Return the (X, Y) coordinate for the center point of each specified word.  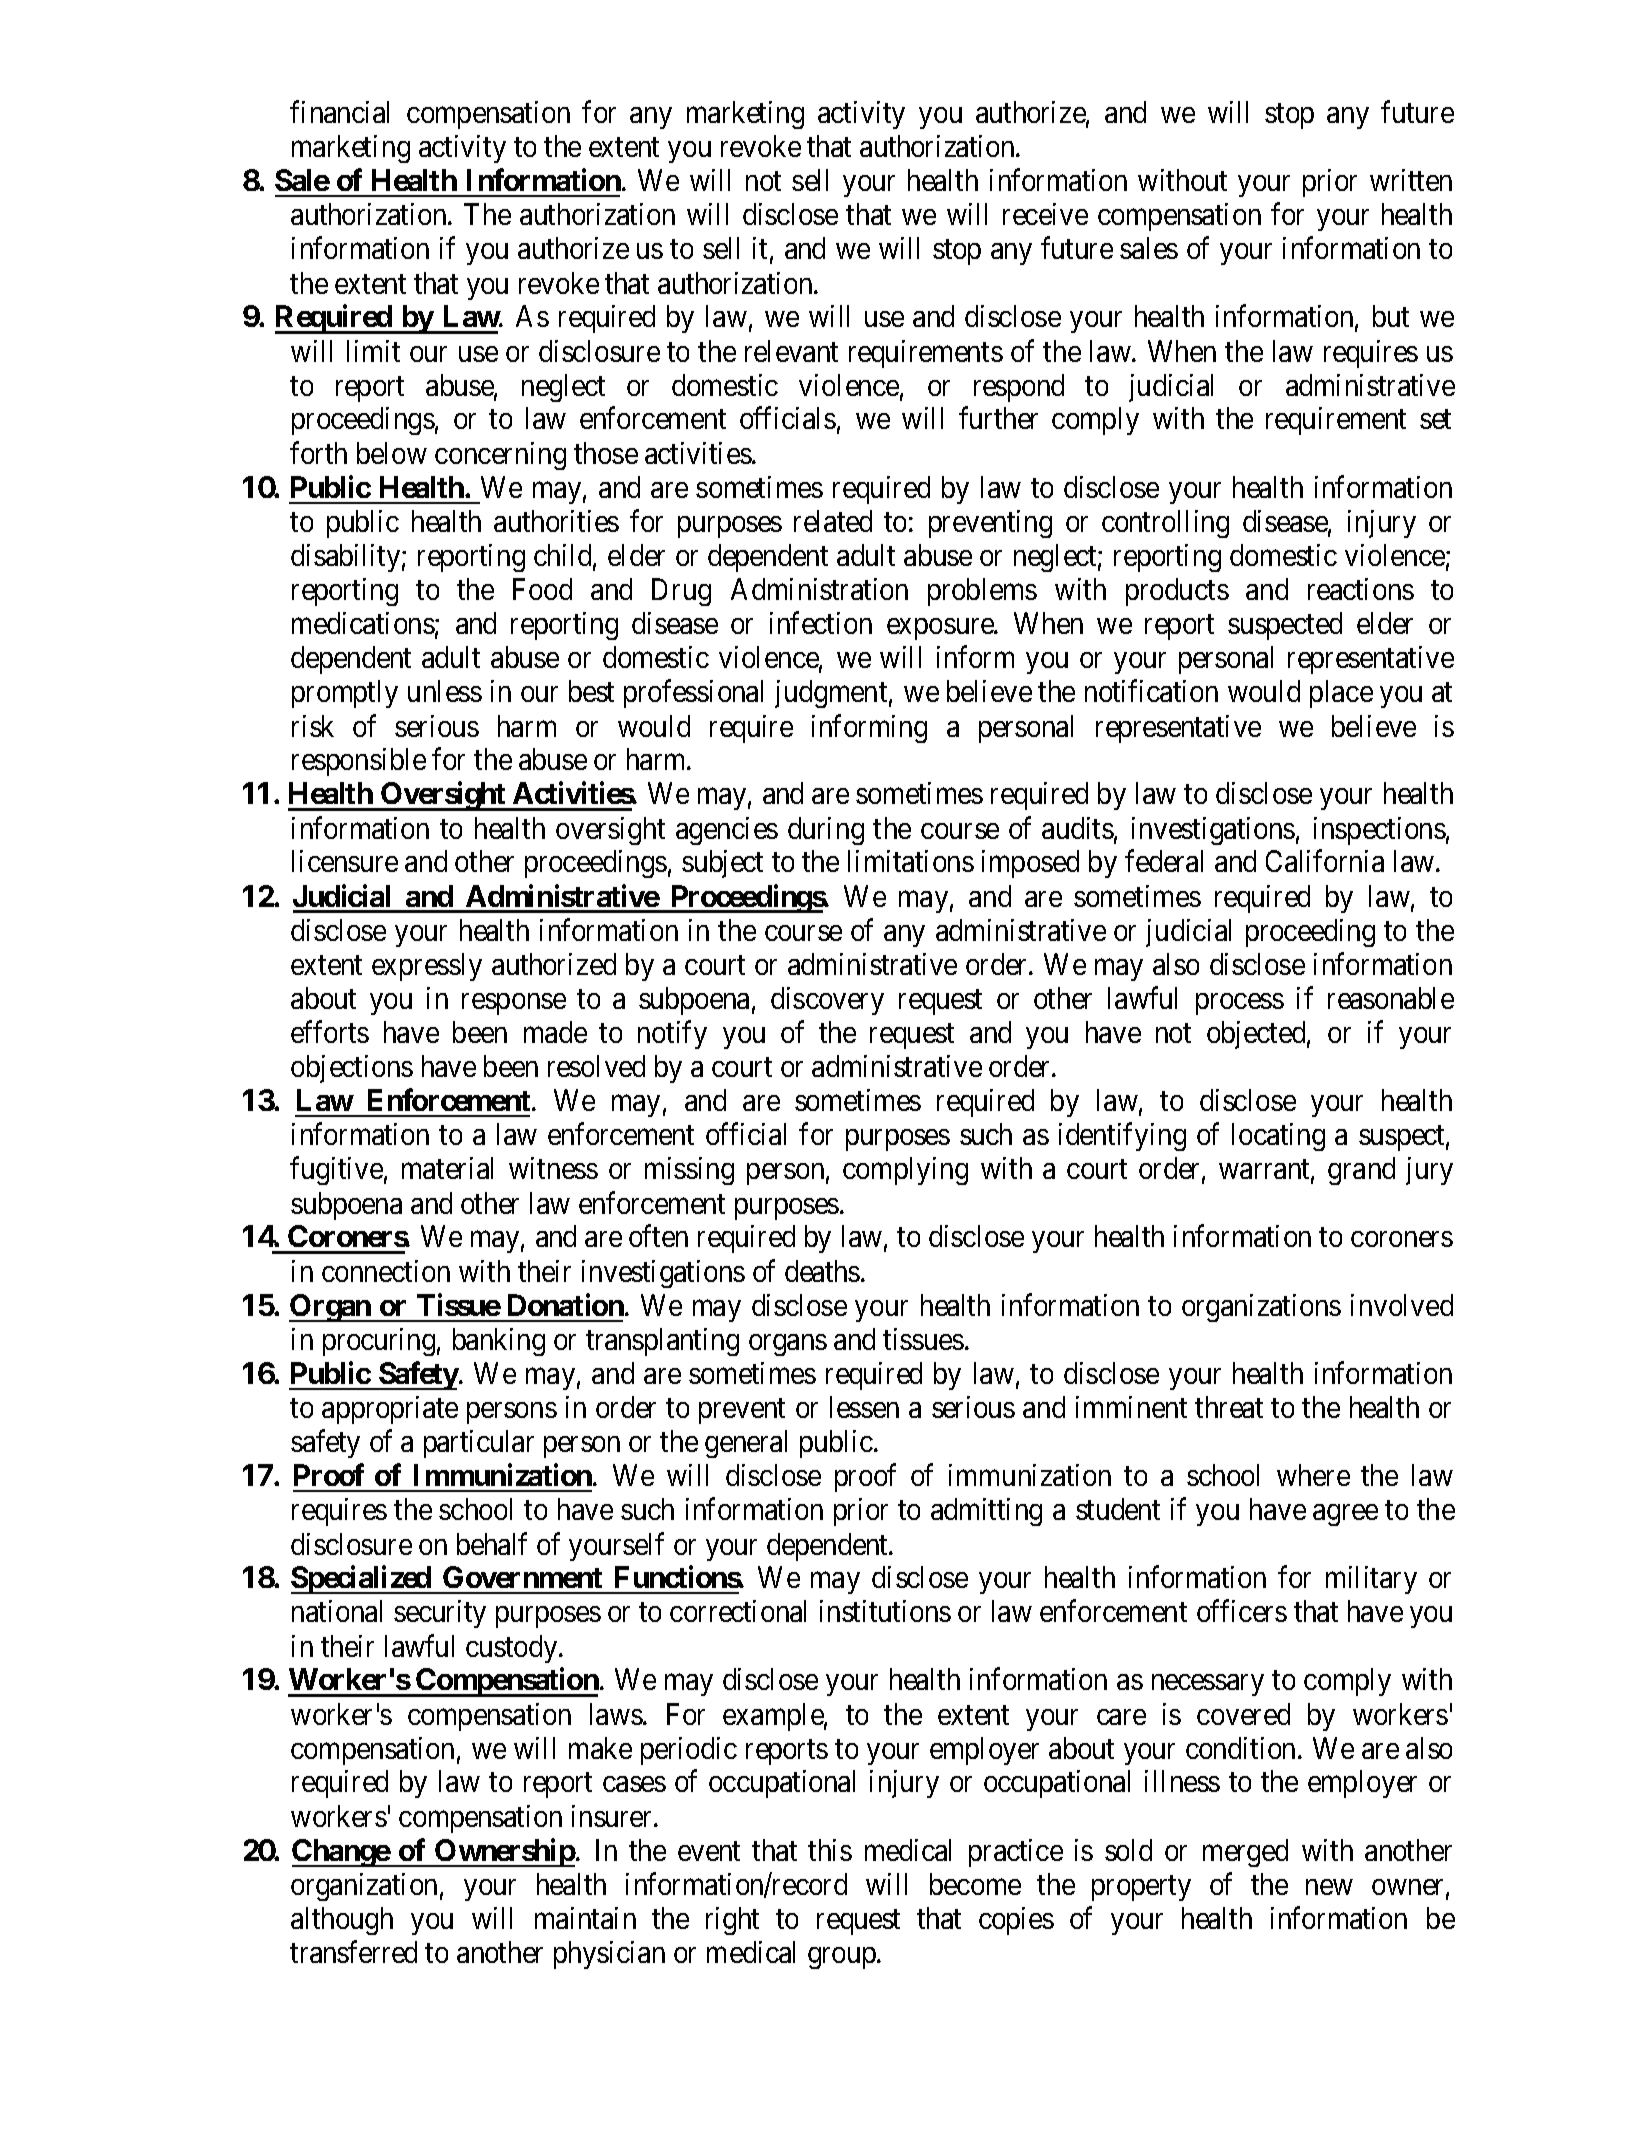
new (1329, 1887)
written (1411, 180)
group (842, 1958)
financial (339, 112)
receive (1045, 214)
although (342, 1921)
